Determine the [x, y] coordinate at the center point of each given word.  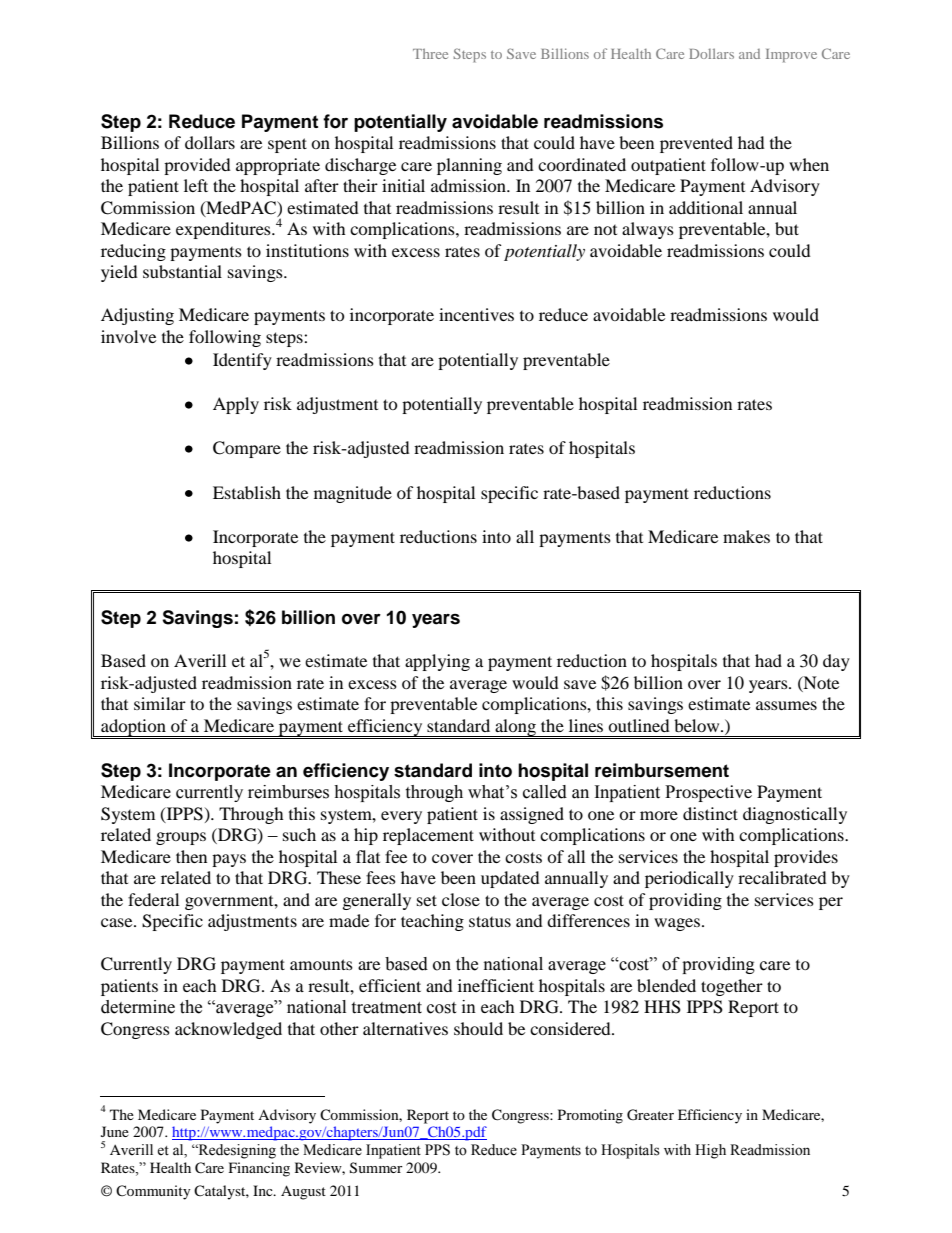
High [710, 1151]
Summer [376, 1168]
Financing [259, 1169]
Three [430, 54]
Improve [791, 56]
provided [197, 166]
